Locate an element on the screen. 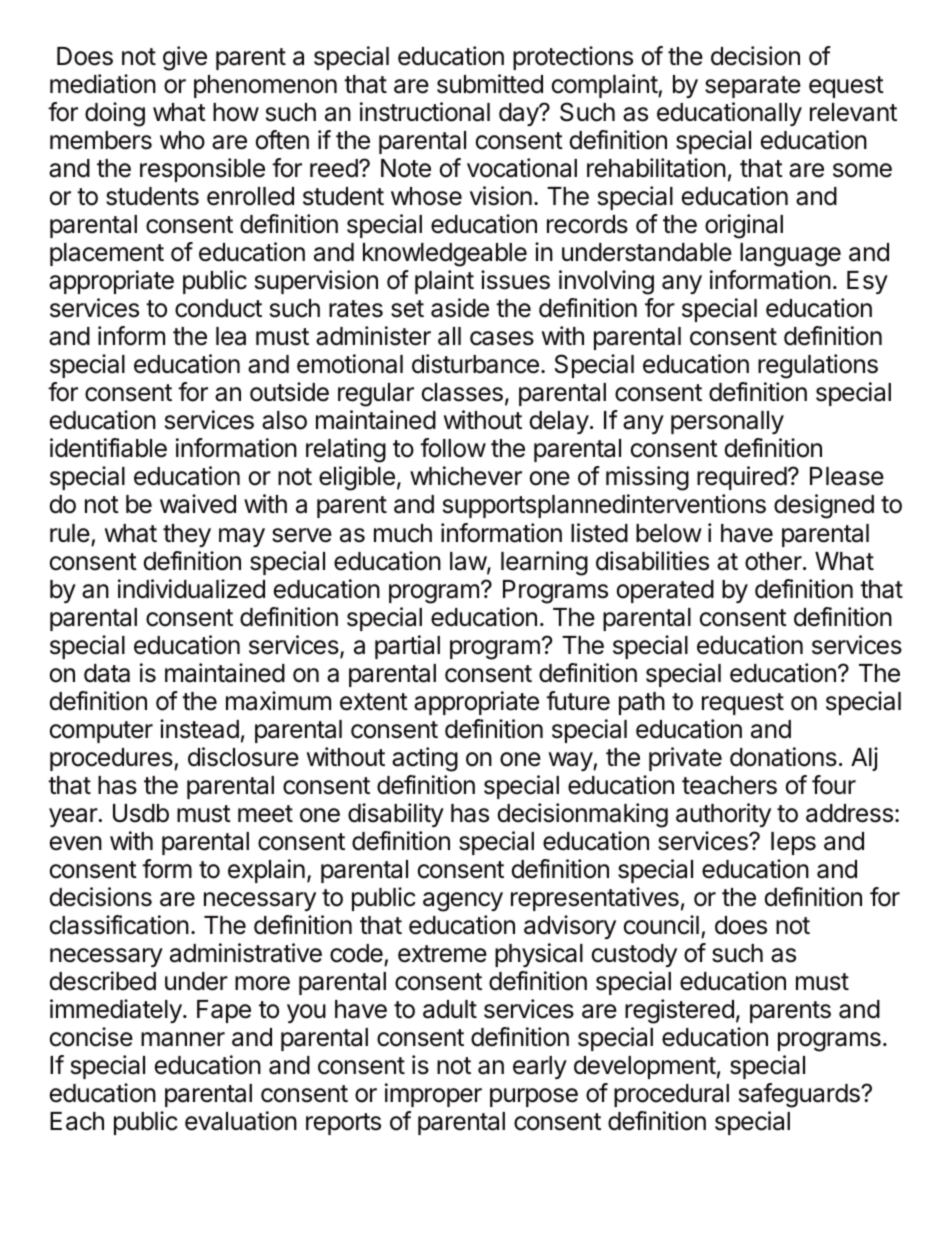  manner is located at coordinates (183, 1039).
